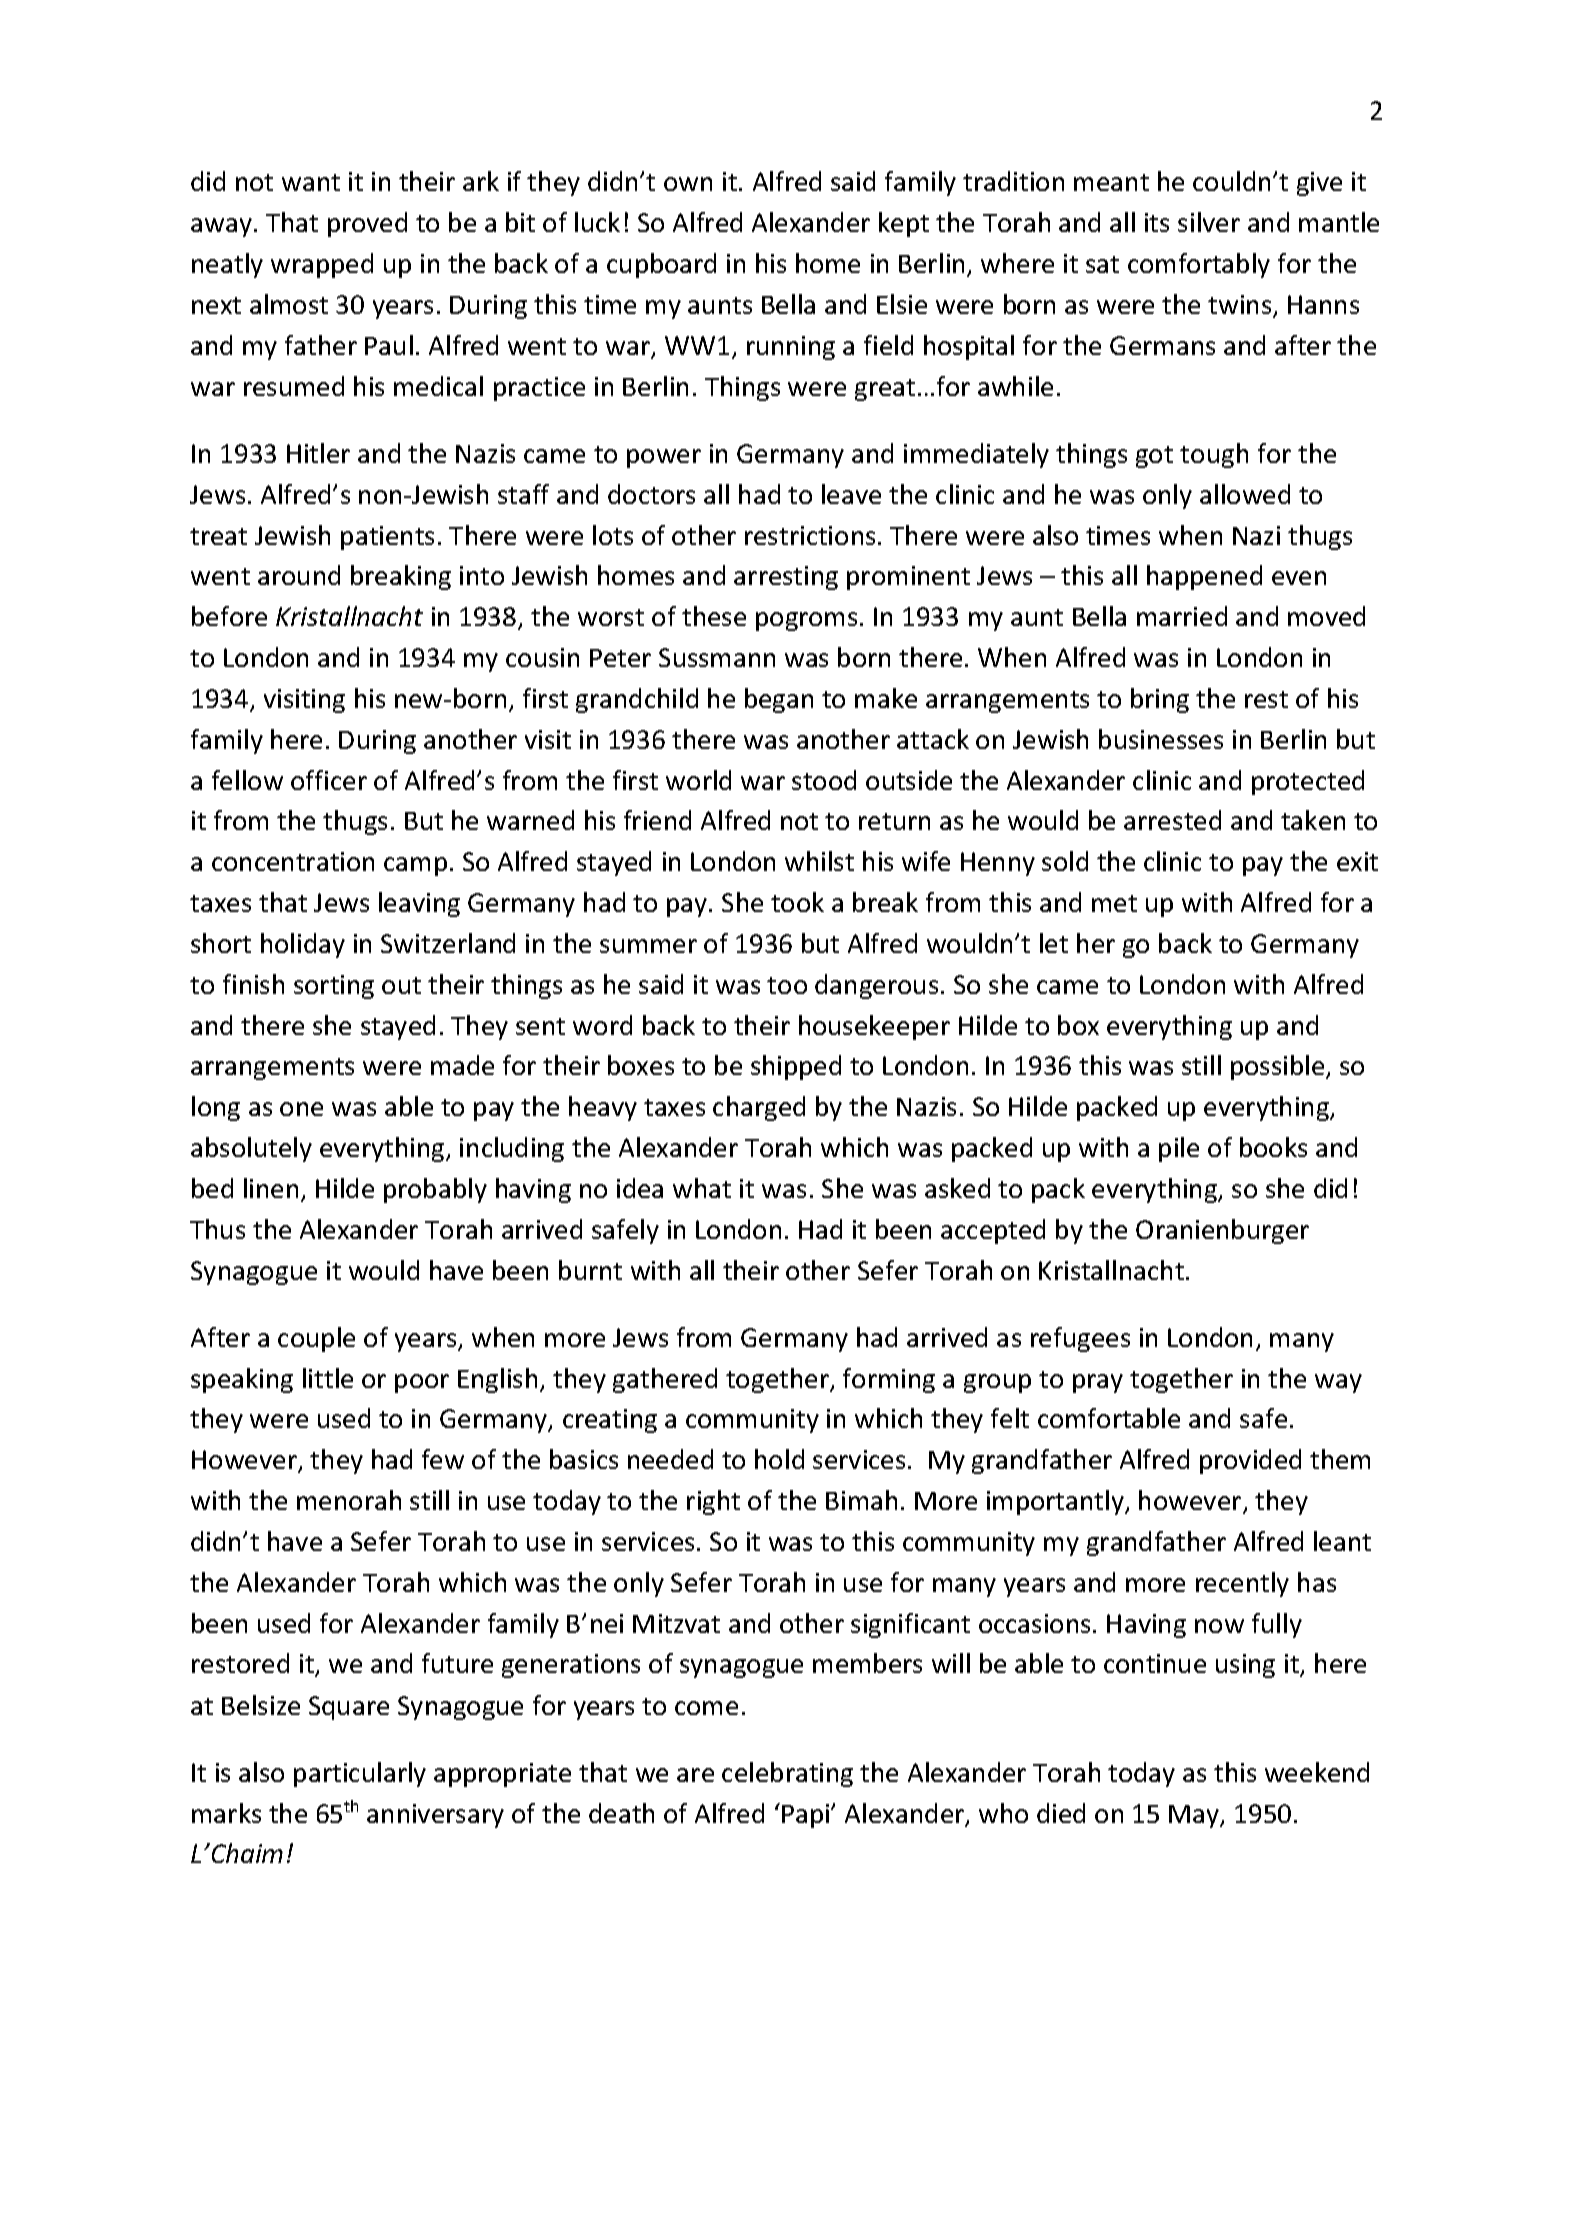 This image has height=2226, width=1574. What do you see at coordinates (1209, 222) in the image?
I see `silver` at bounding box center [1209, 222].
